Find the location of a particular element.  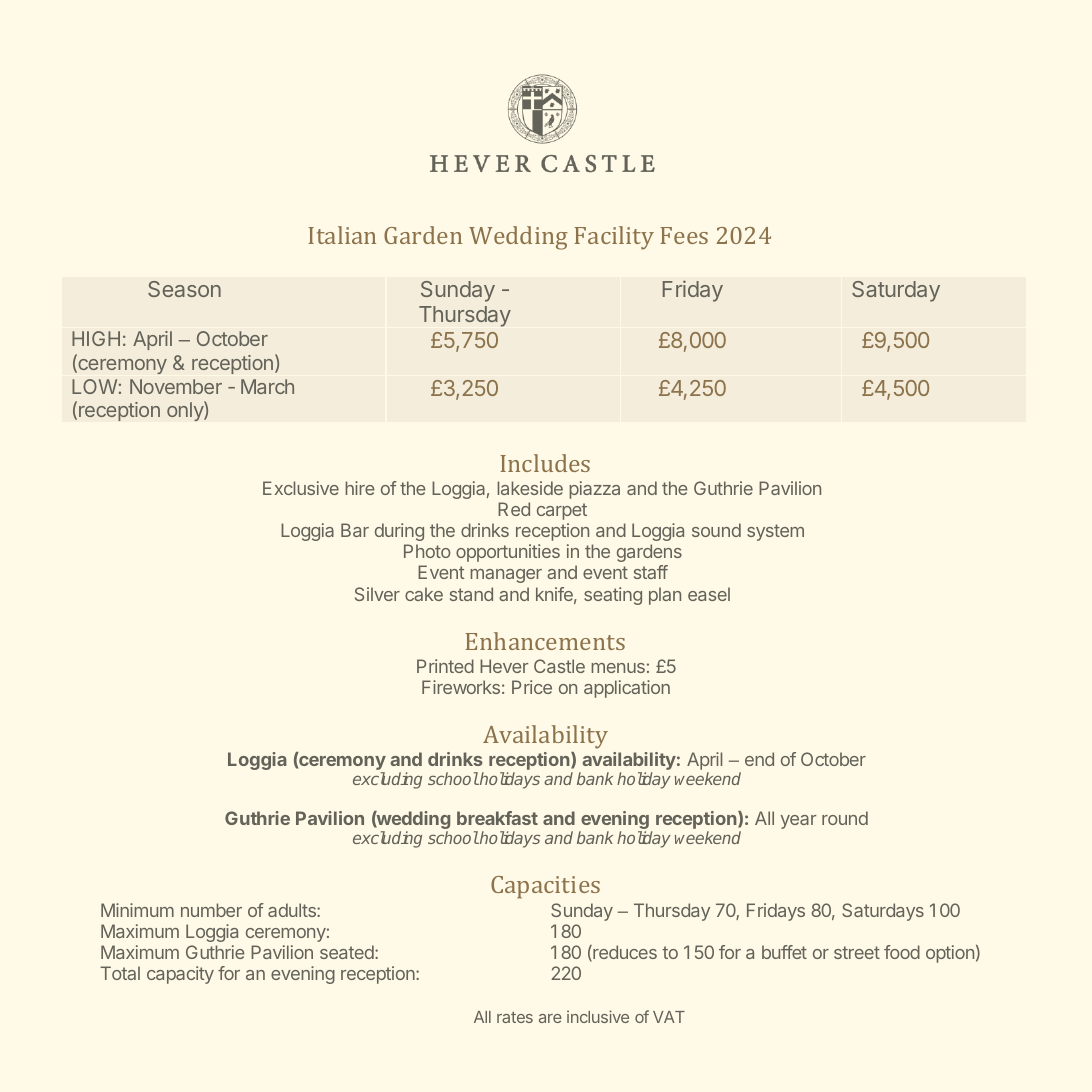

capacity is located at coordinates (180, 975).
